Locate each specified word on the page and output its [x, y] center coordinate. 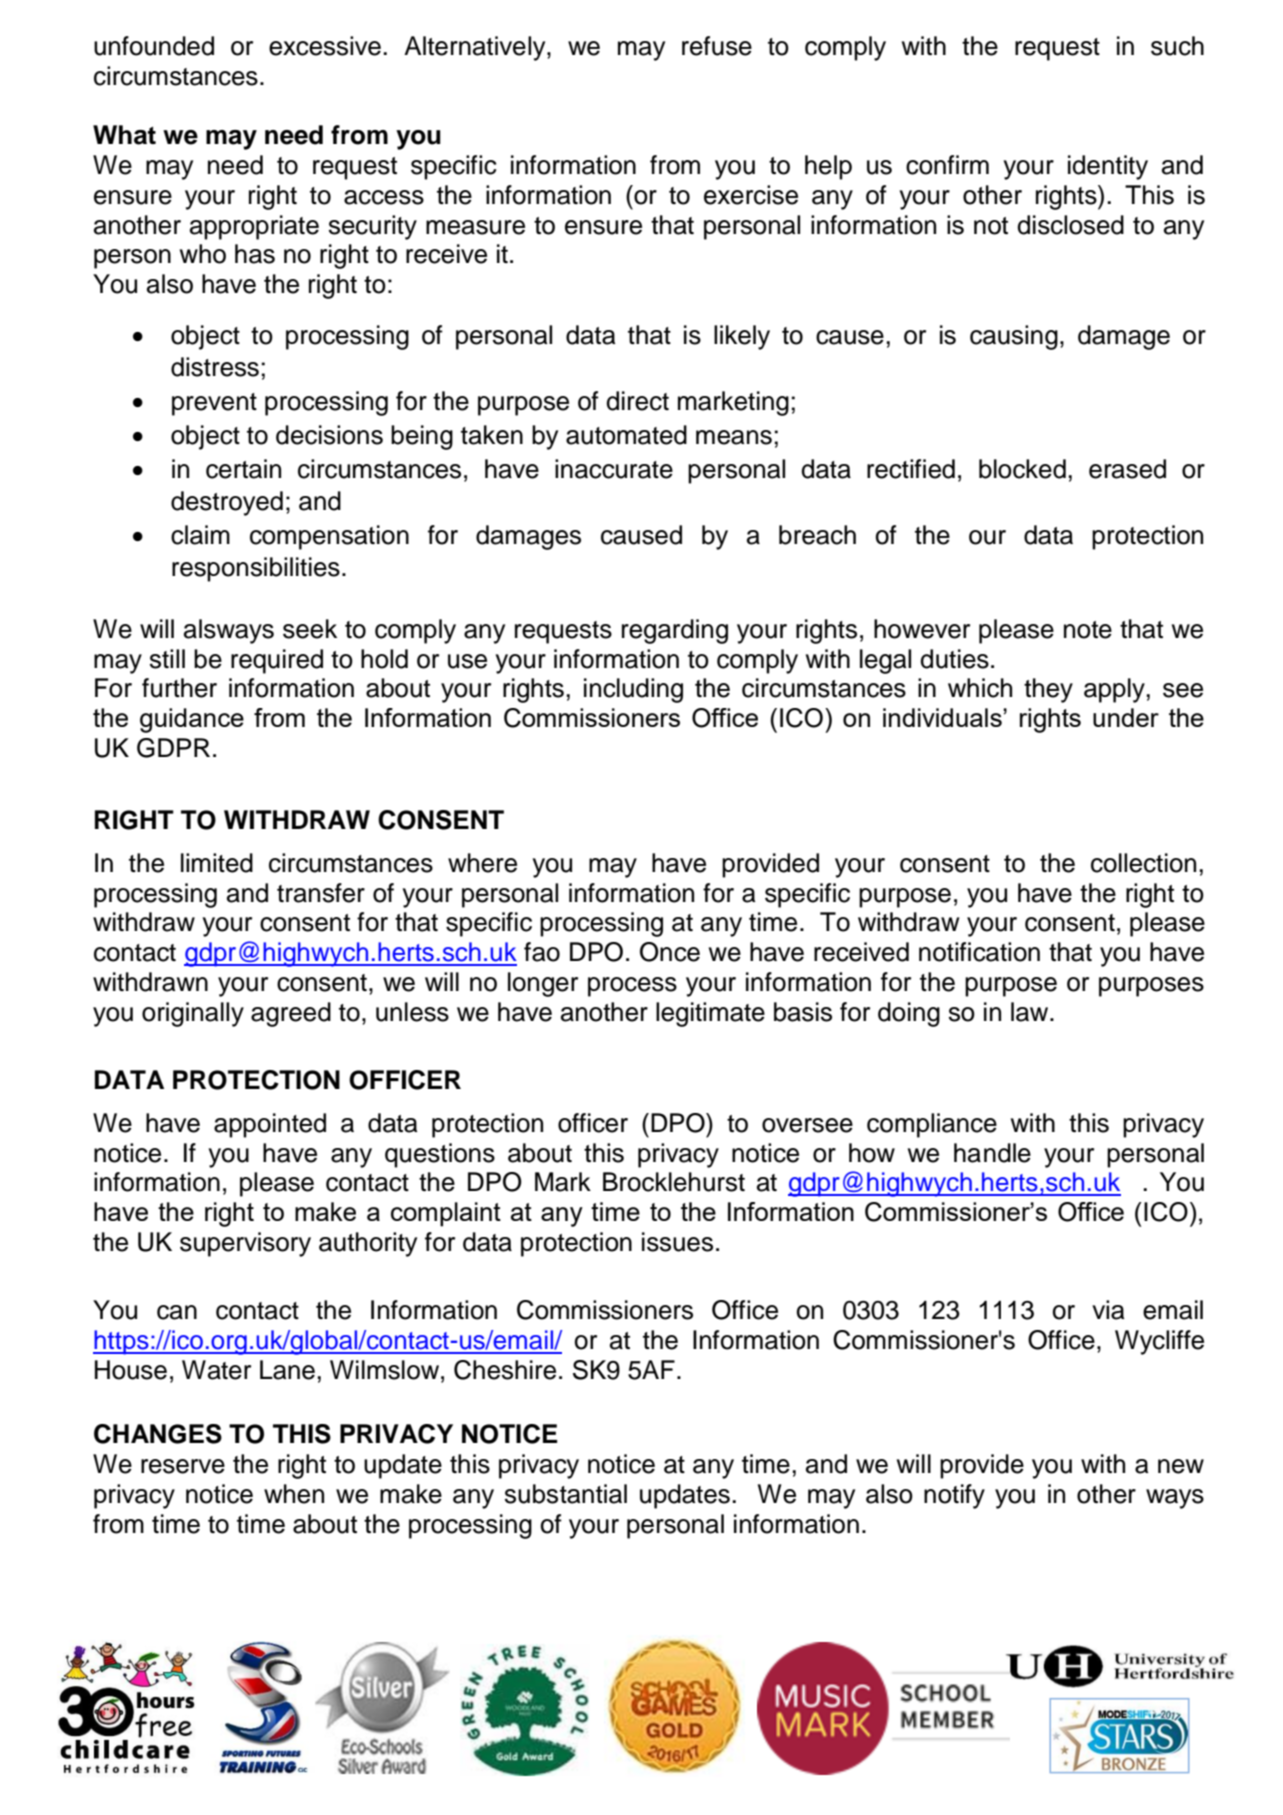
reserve [183, 1466]
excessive [325, 46]
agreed [291, 1014]
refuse [717, 46]
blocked [1022, 469]
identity [1108, 167]
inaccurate [614, 469]
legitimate [710, 1014]
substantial [565, 1494]
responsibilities [256, 569]
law [1031, 1012]
